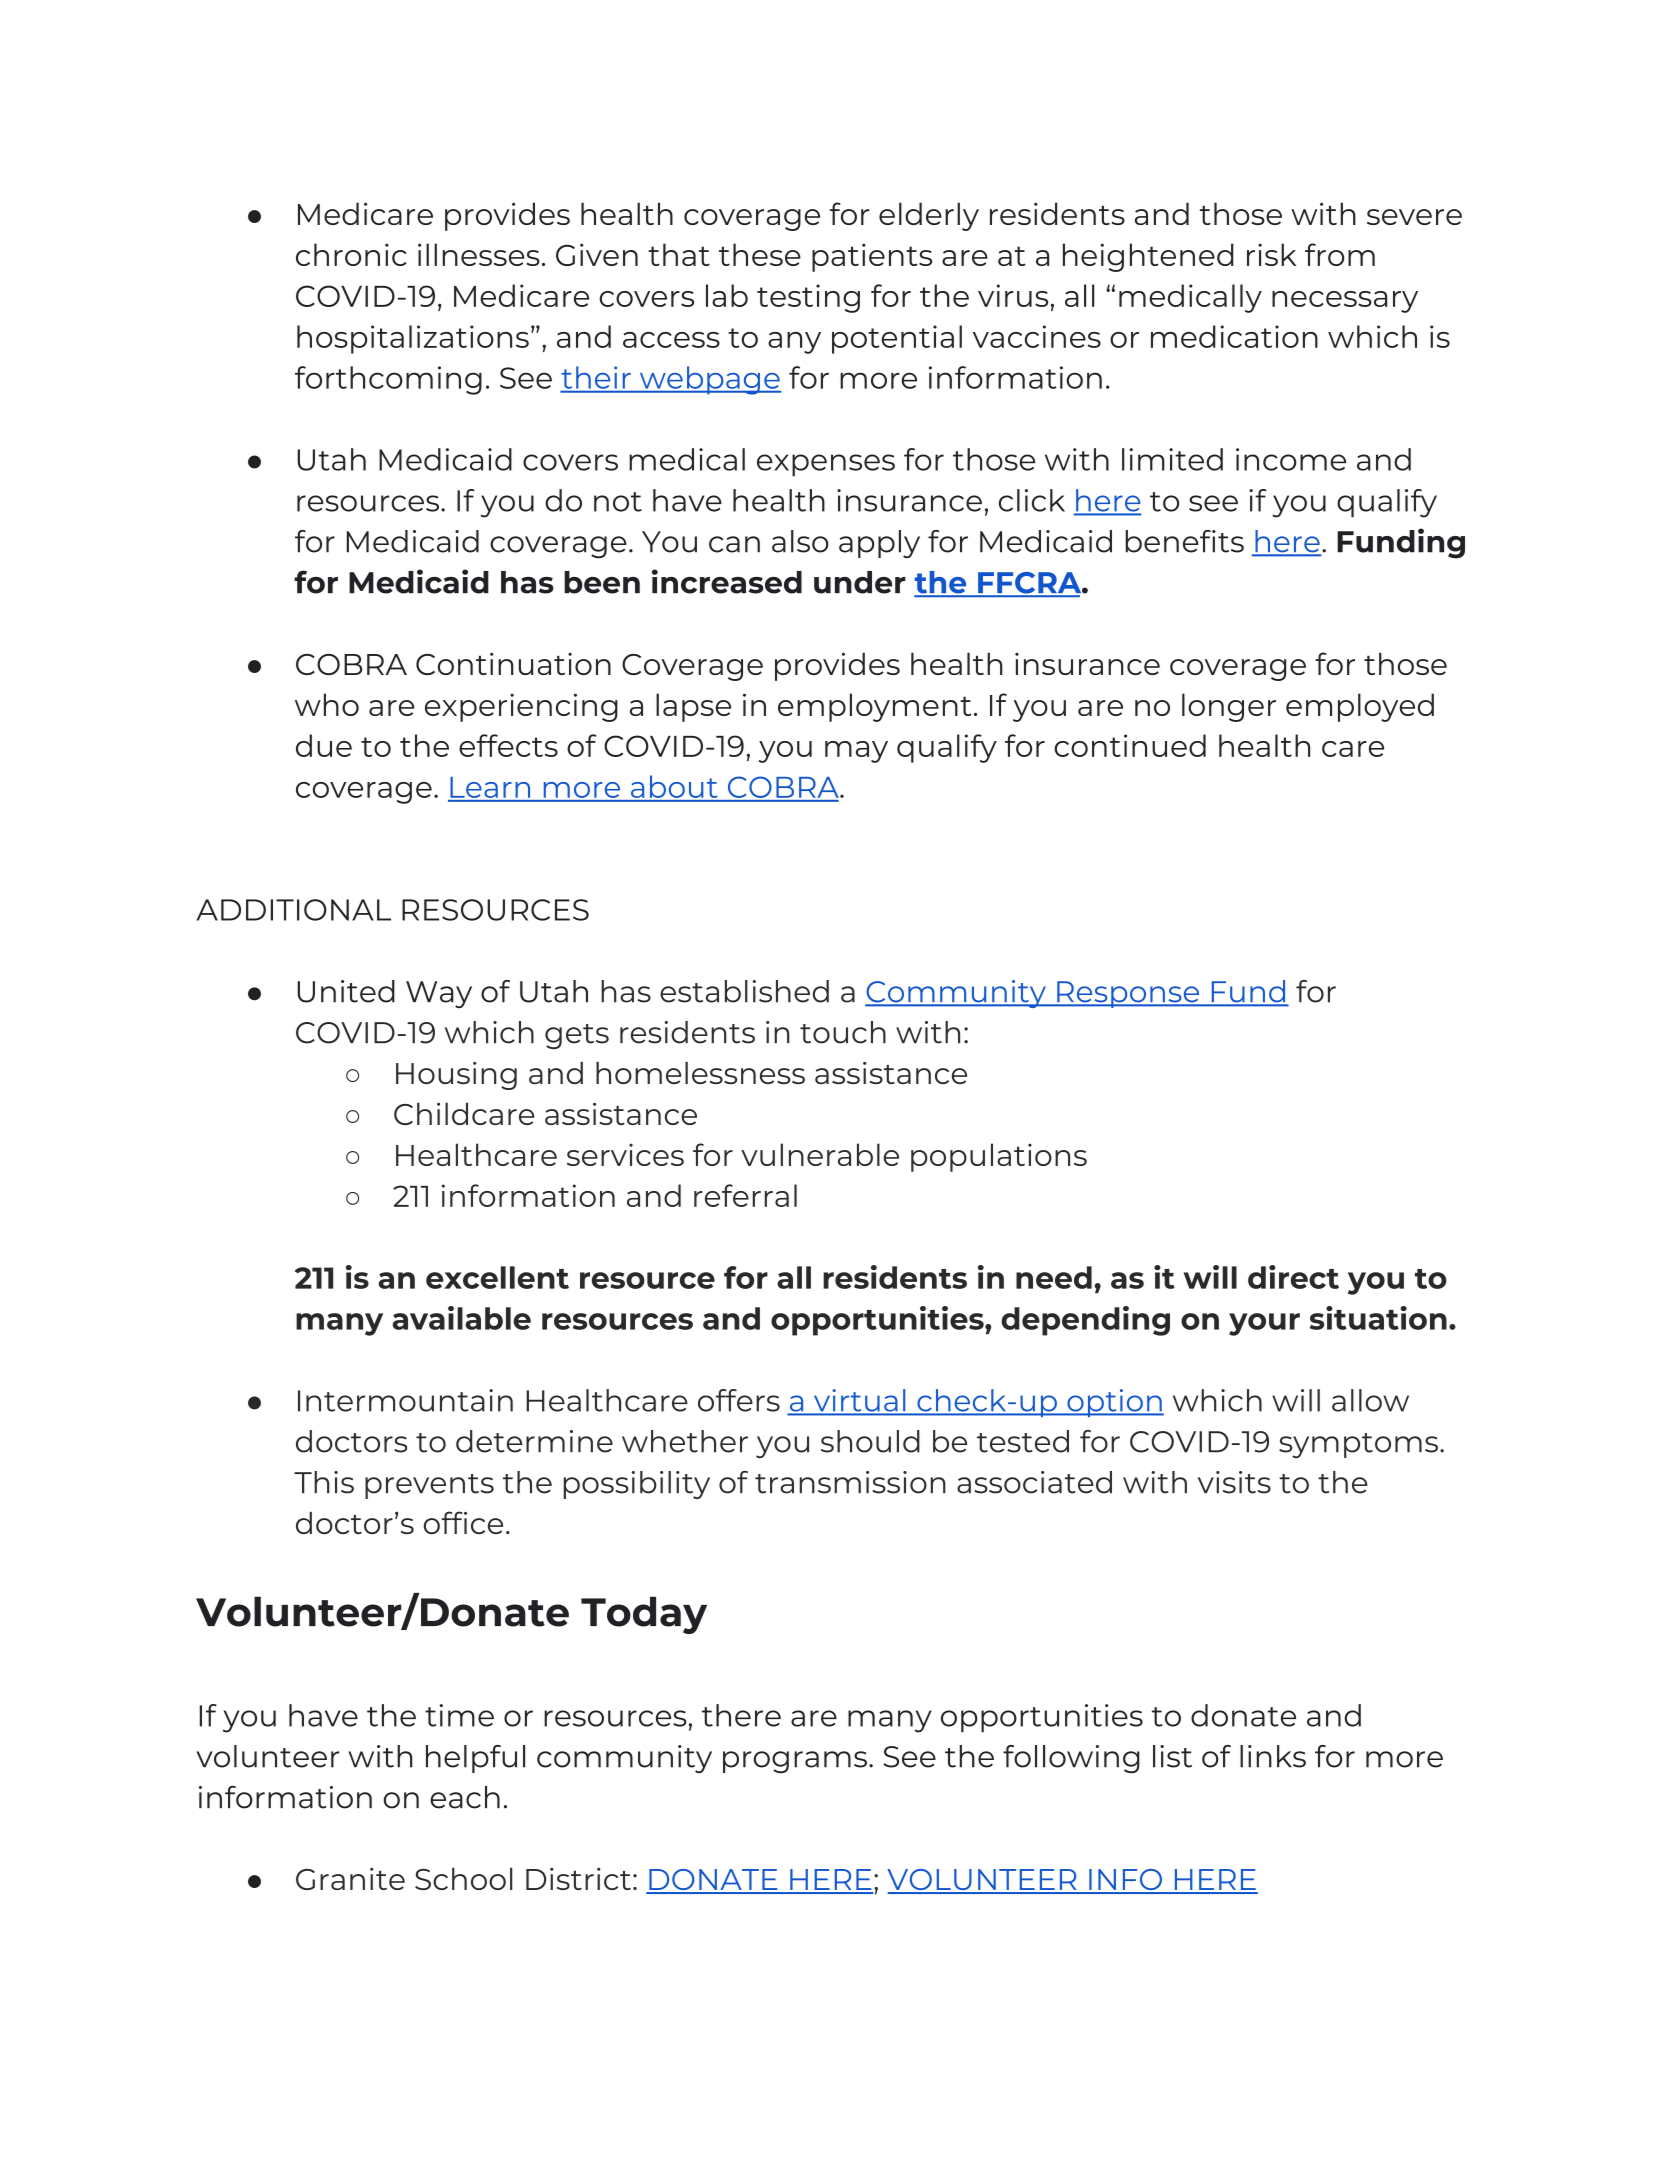 This page has height=2160, width=1669. What do you see at coordinates (795, 1762) in the page?
I see `programs` at bounding box center [795, 1762].
